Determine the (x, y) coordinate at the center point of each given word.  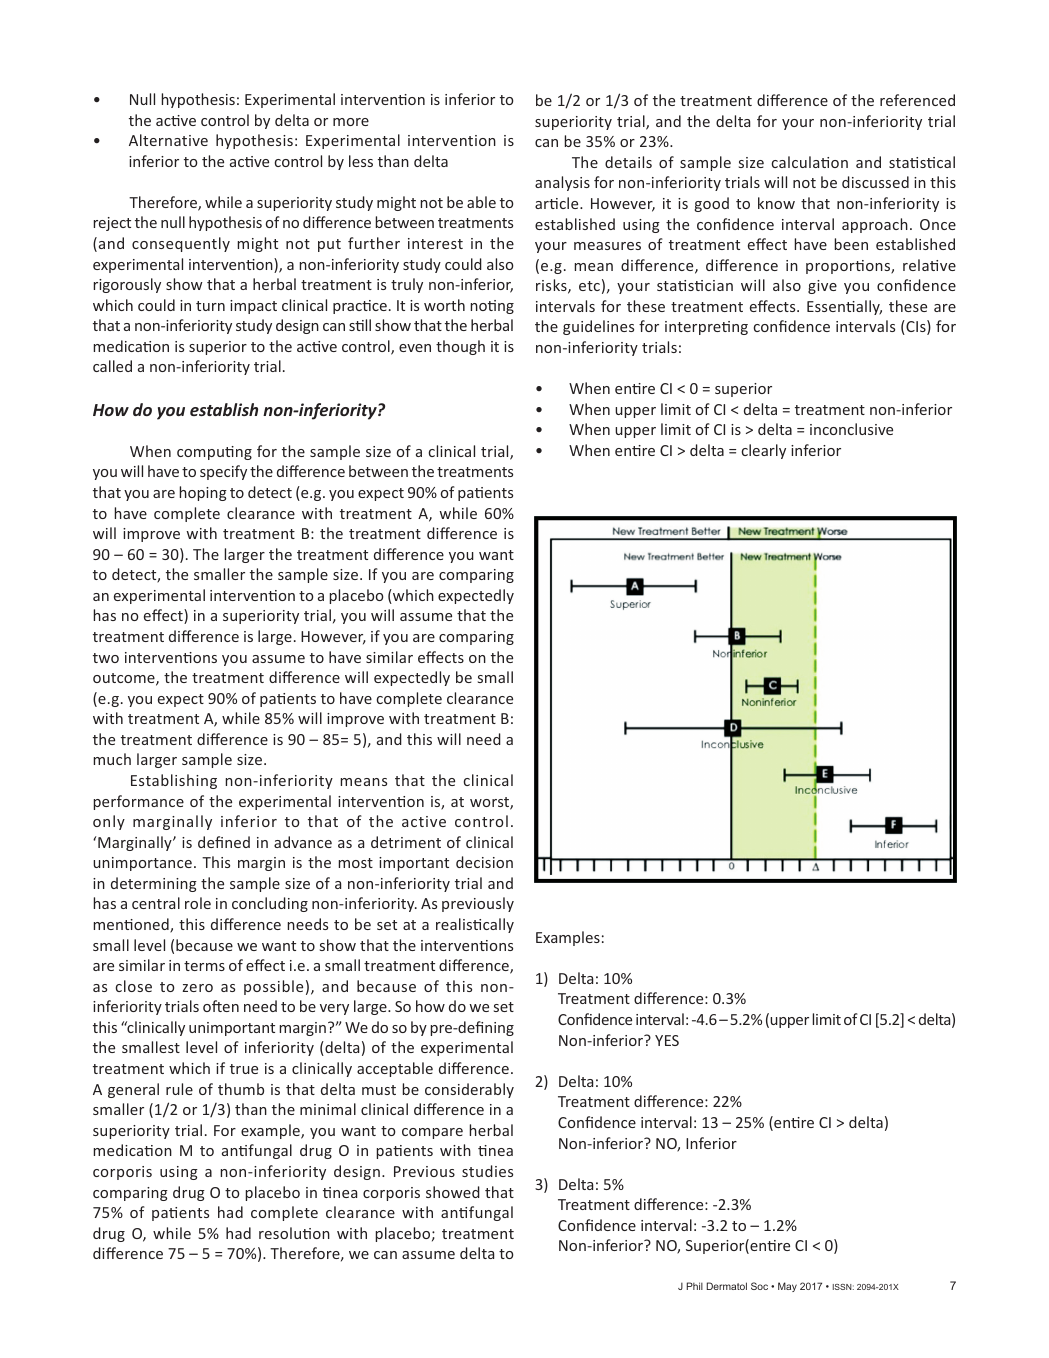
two (106, 658)
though (460, 347)
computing (214, 453)
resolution (294, 1233)
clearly (764, 451)
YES (667, 1040)
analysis (562, 183)
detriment (406, 842)
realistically (475, 925)
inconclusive (851, 429)
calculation (810, 162)
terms (204, 966)
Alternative (168, 140)
